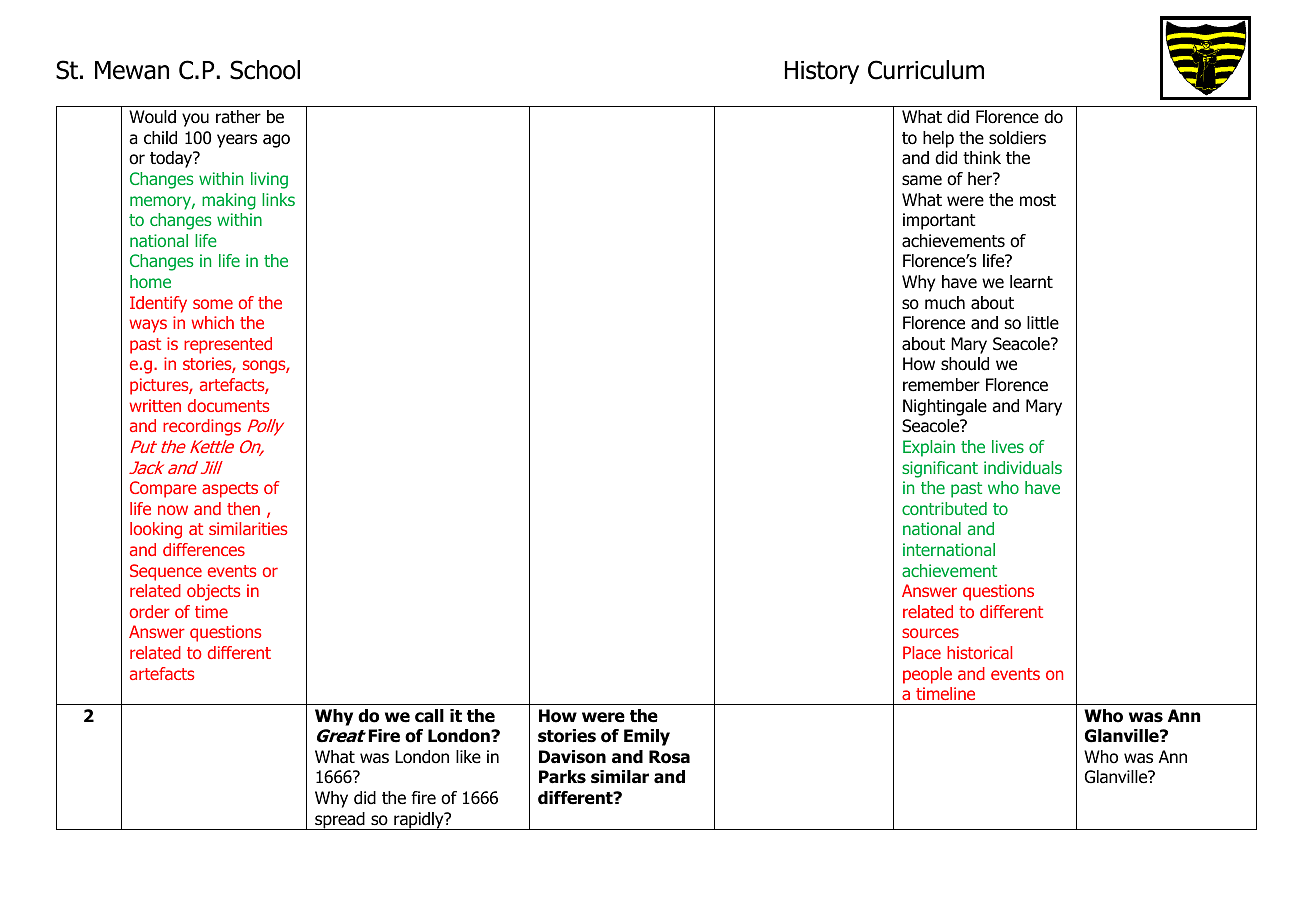 The image size is (1308, 924). What do you see at coordinates (669, 757) in the page?
I see `Rosa` at bounding box center [669, 757].
